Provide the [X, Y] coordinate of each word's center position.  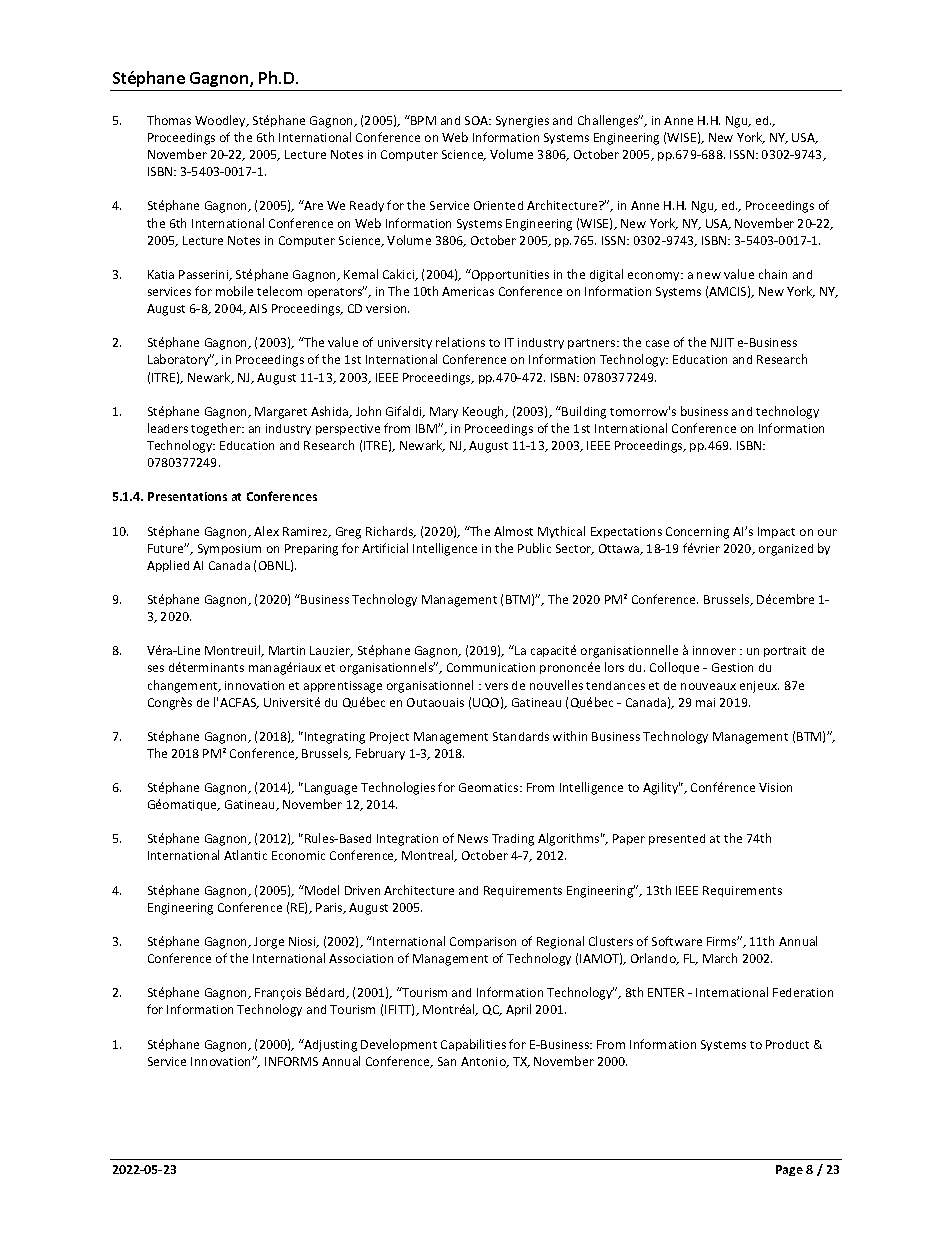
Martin [287, 650]
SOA [478, 120]
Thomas [169, 120]
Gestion [732, 667]
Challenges [609, 121]
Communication [491, 667]
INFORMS [291, 1061]
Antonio [484, 1062]
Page [789, 1170]
